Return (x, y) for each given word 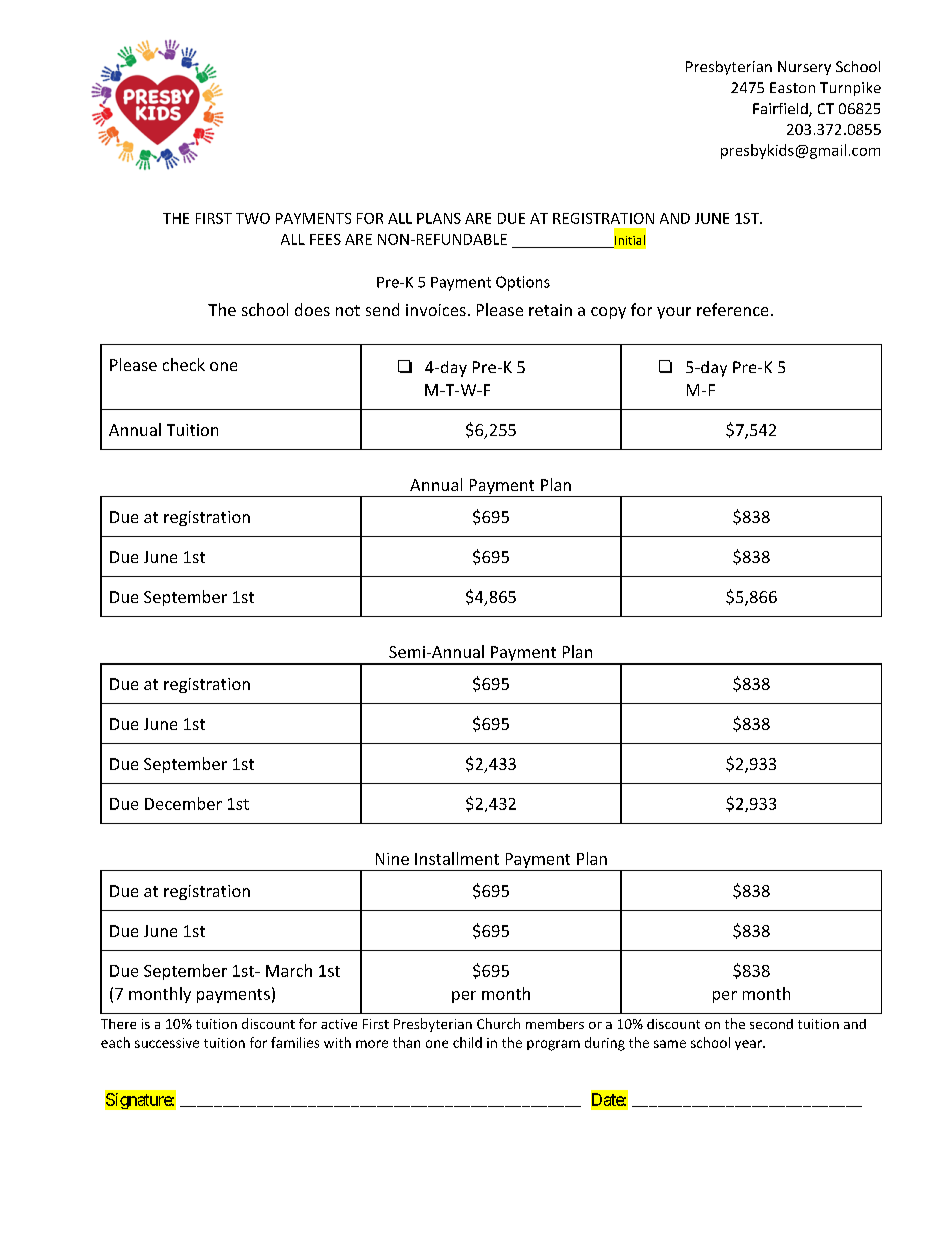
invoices (436, 310)
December (183, 803)
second (771, 1024)
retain (550, 310)
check (184, 364)
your (674, 313)
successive (167, 1043)
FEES (325, 239)
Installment (457, 858)
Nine (392, 859)
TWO (253, 218)
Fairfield (781, 110)
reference (732, 309)
